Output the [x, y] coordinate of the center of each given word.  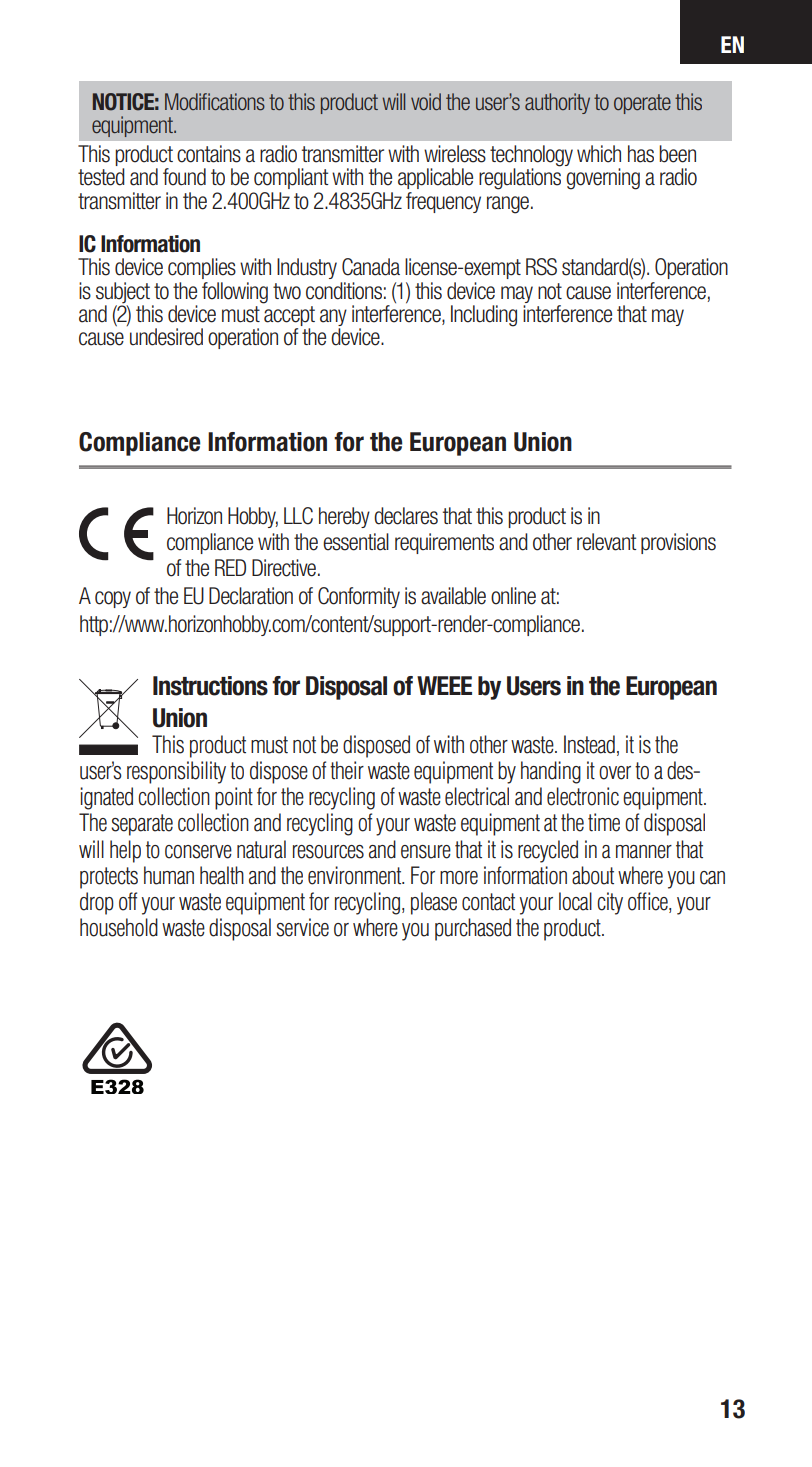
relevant [607, 542]
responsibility [176, 772]
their [347, 770]
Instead [589, 744]
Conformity [359, 597]
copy [113, 599]
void [426, 101]
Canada [371, 267]
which [599, 154]
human [169, 875]
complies [202, 268]
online [513, 596]
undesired [166, 337]
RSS [541, 267]
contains [209, 154]
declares [406, 516]
